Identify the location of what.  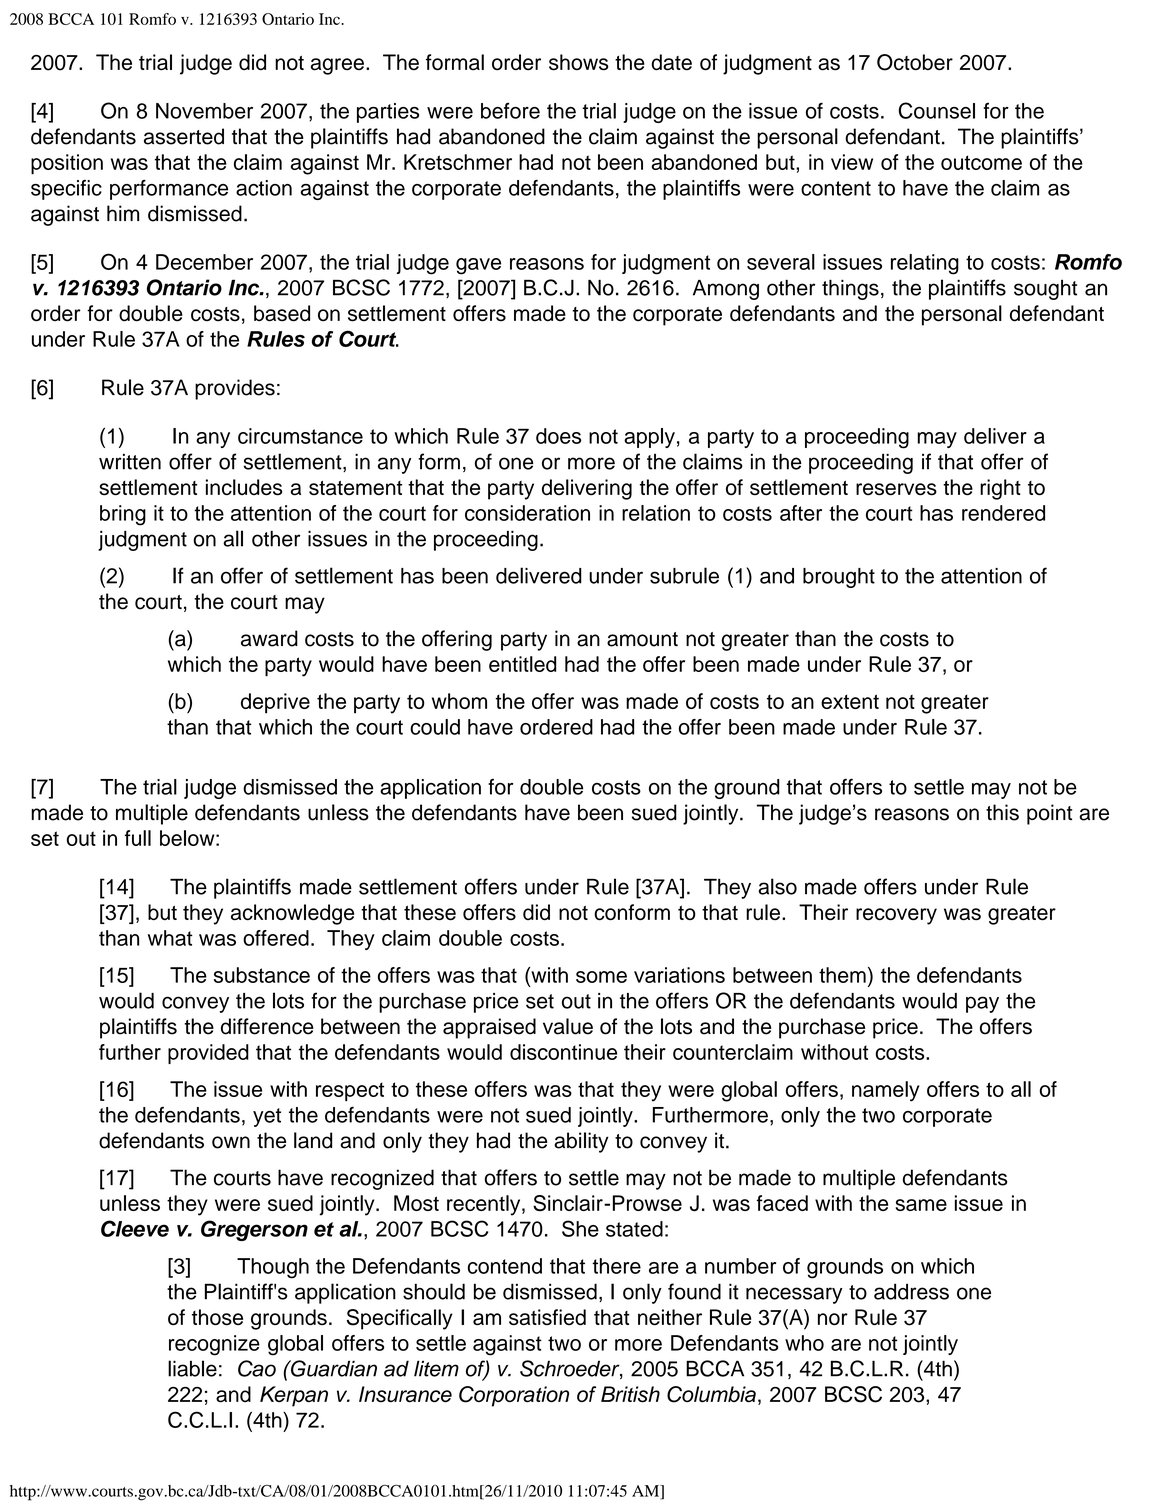
(170, 938).
